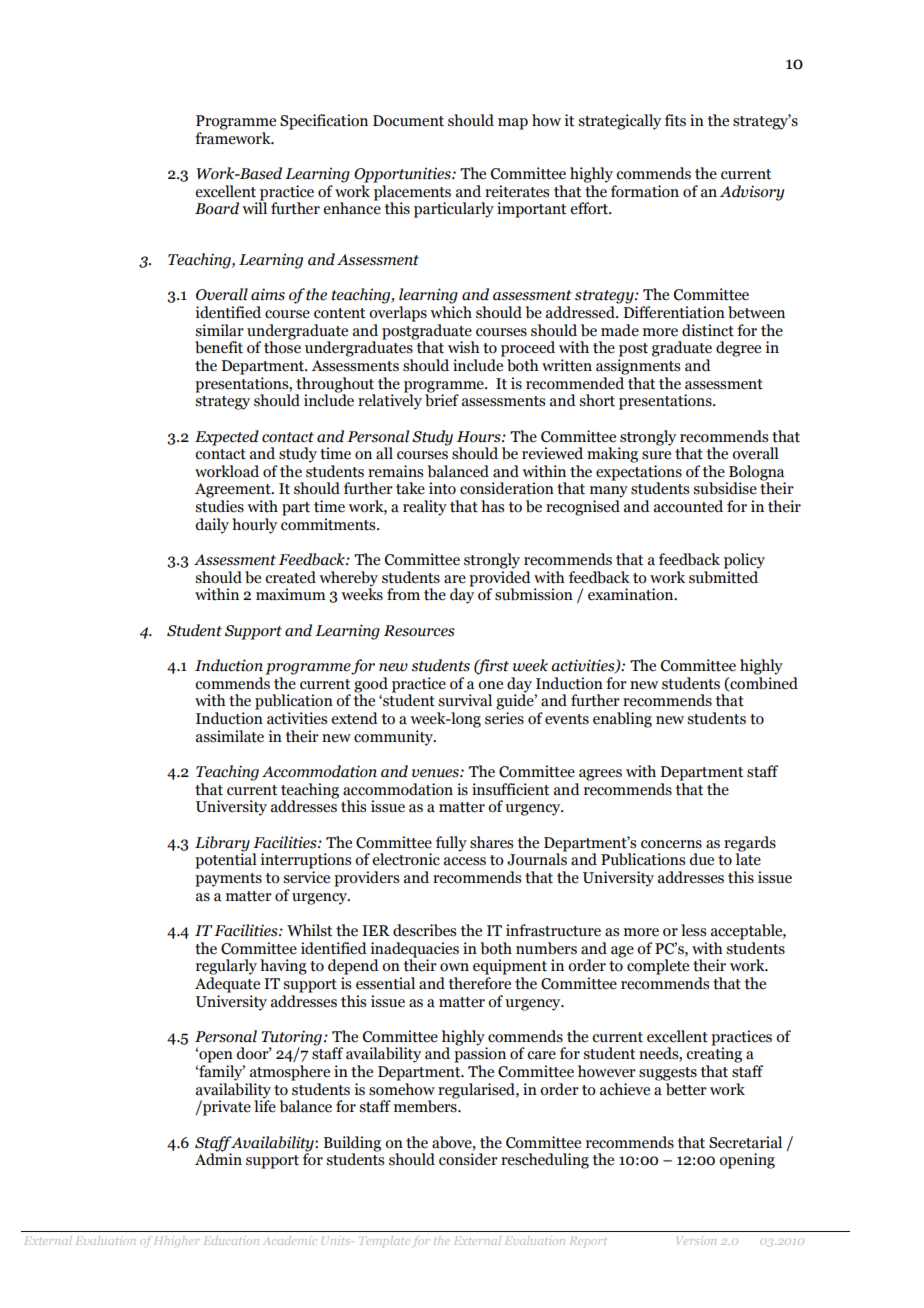 The width and height of the page is (924, 1308). Describe the element at coordinates (491, 842) in the page. I see `shares` at that location.
